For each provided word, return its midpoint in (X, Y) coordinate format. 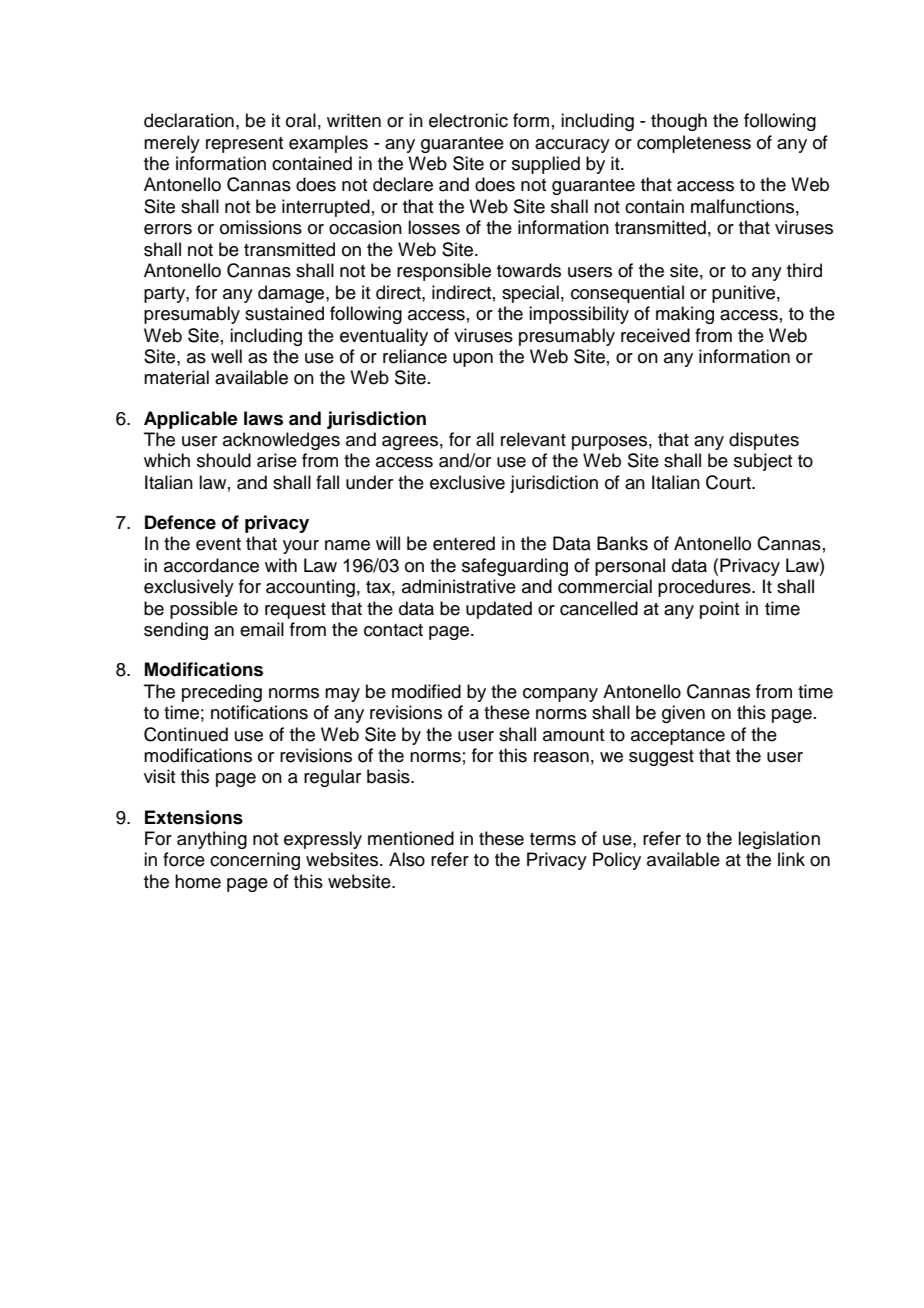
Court (729, 482)
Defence (180, 522)
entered (464, 543)
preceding (222, 693)
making (685, 315)
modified (426, 691)
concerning (255, 861)
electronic (468, 120)
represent (244, 145)
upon (473, 360)
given (683, 714)
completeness (694, 144)
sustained (284, 313)
